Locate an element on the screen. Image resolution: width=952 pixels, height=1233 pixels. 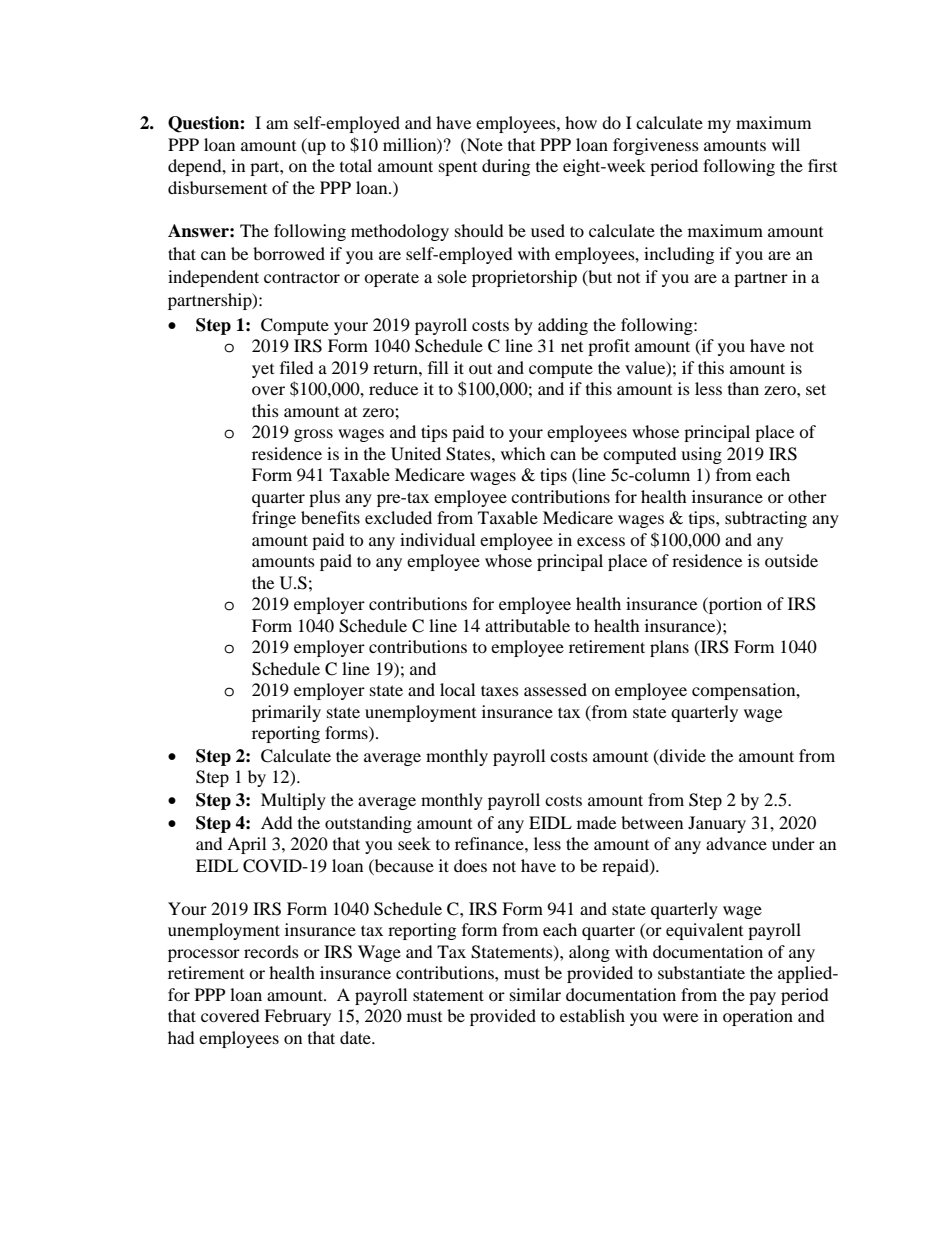
yet is located at coordinates (263, 371).
